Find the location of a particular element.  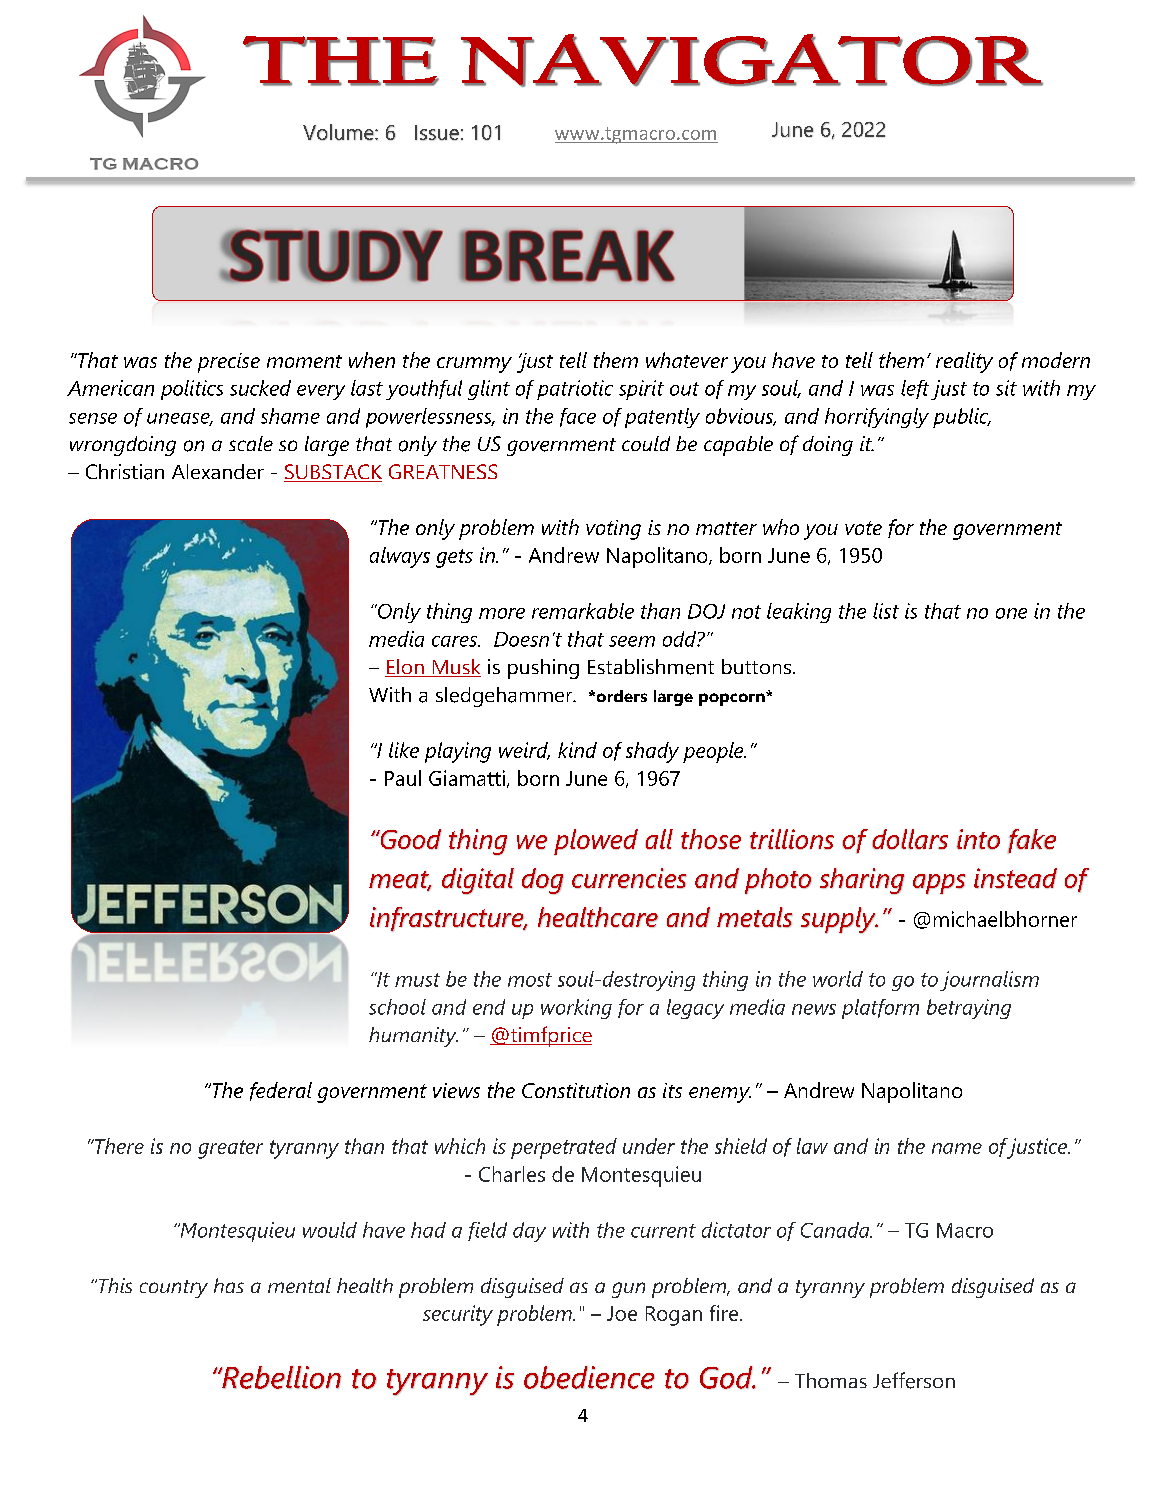

Volume is located at coordinates (339, 132).
